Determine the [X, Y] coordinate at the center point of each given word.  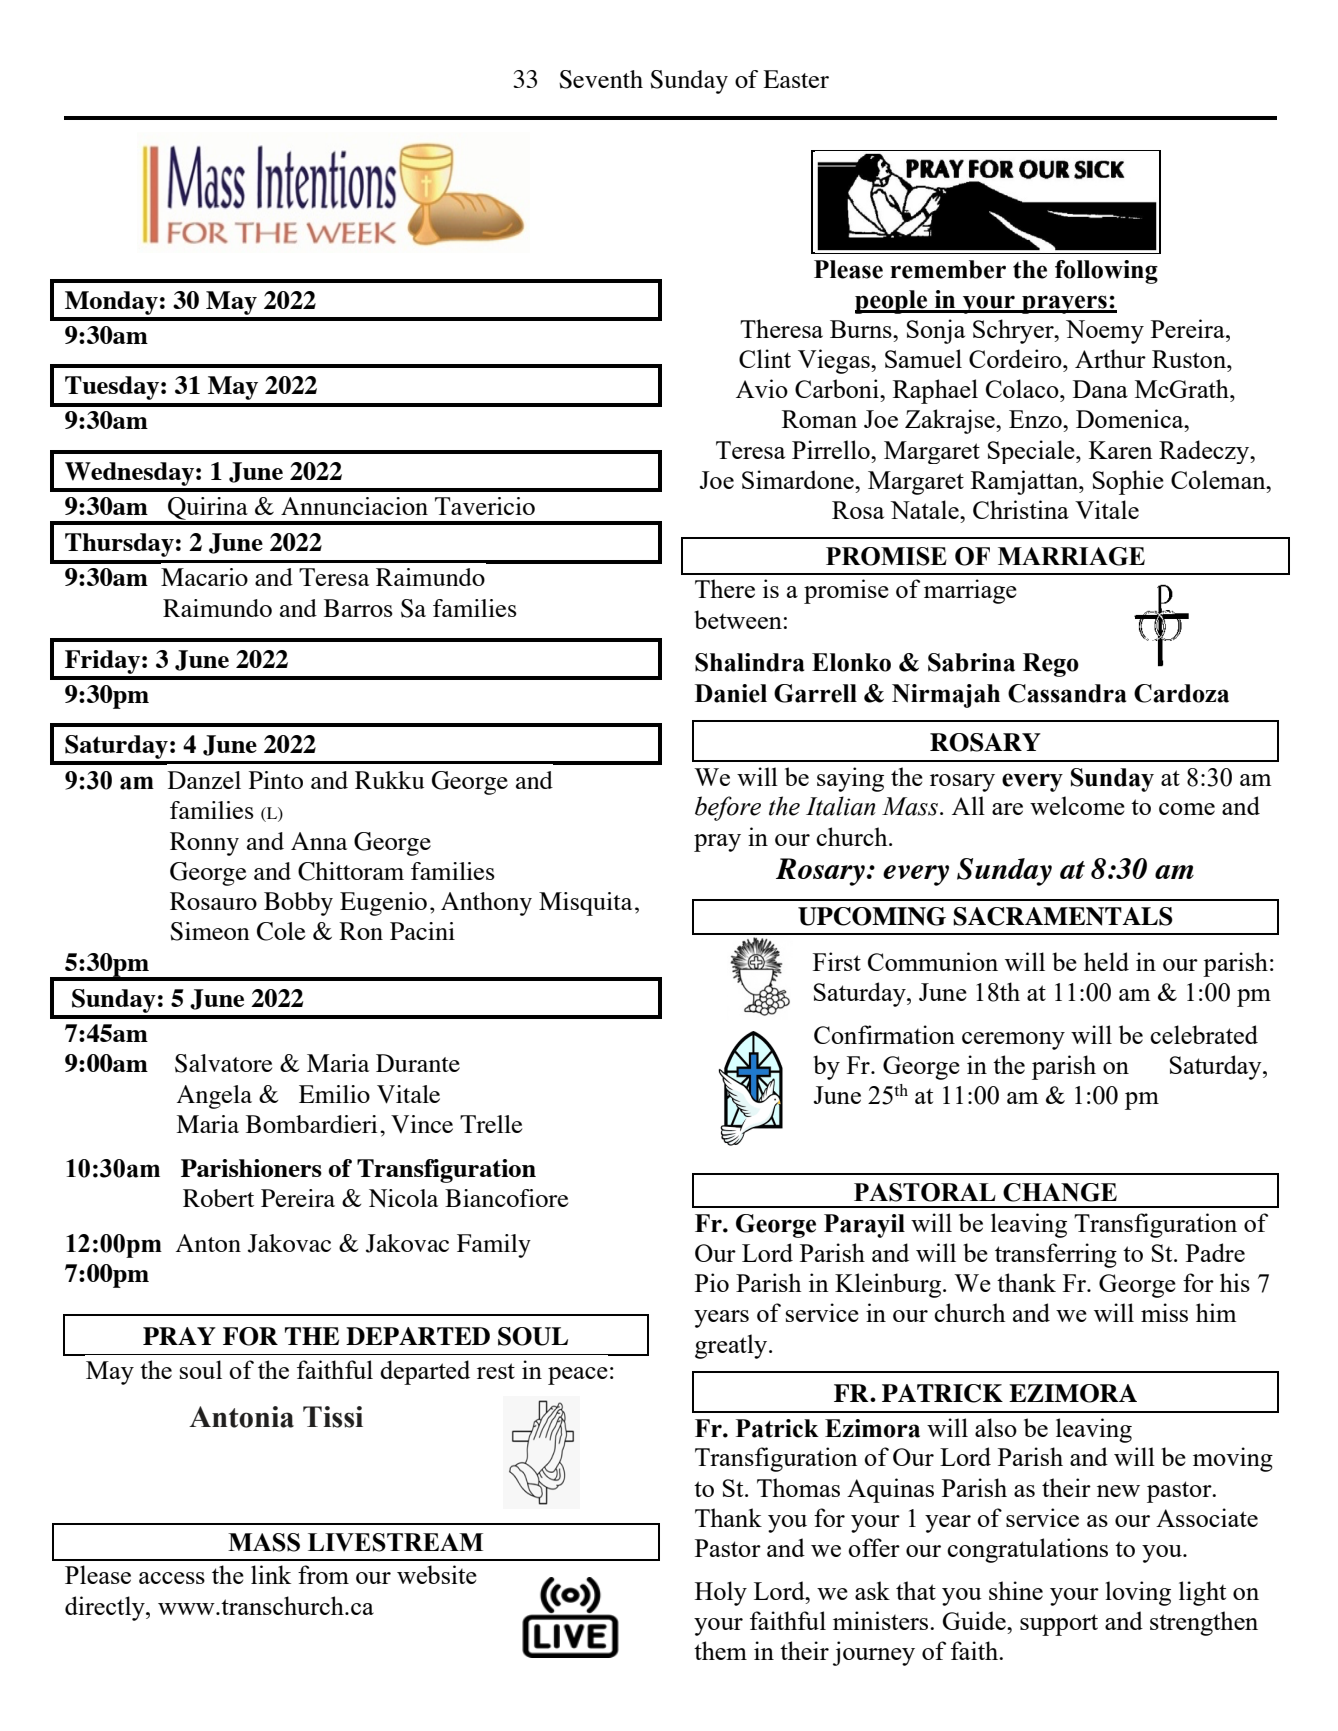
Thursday [119, 545]
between [738, 619]
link [271, 1574]
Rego [1051, 665]
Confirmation [884, 1034]
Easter [796, 79]
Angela [214, 1097]
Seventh [601, 79]
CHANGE [1060, 1192]
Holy [721, 1593]
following [1106, 272]
